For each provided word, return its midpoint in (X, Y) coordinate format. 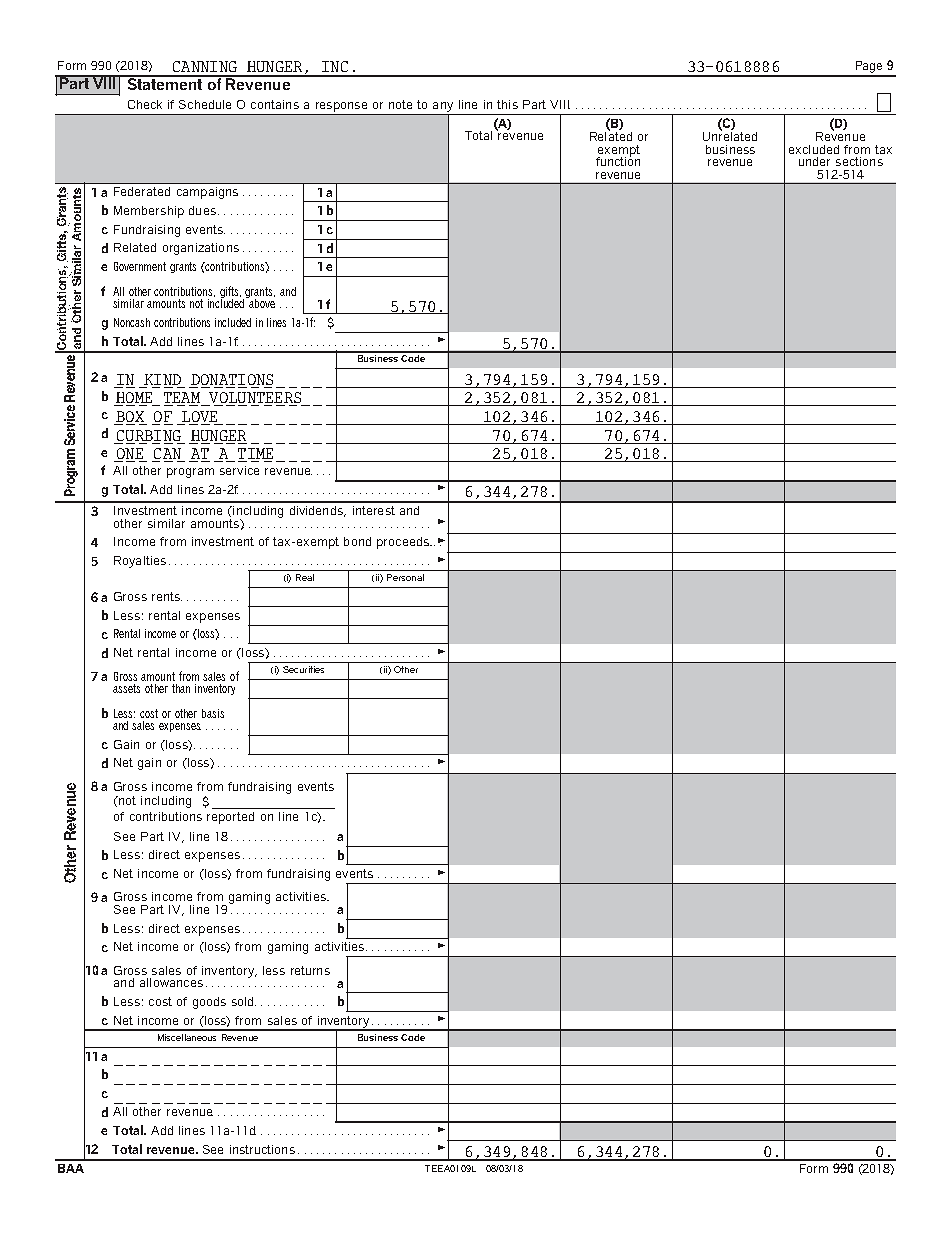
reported (230, 818)
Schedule (205, 104)
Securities (303, 669)
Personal (405, 577)
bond (357, 541)
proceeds (404, 543)
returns (310, 970)
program (190, 473)
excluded (814, 149)
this (507, 104)
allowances (171, 982)
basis (213, 713)
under (814, 161)
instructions (262, 1149)
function (618, 160)
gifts (230, 293)
